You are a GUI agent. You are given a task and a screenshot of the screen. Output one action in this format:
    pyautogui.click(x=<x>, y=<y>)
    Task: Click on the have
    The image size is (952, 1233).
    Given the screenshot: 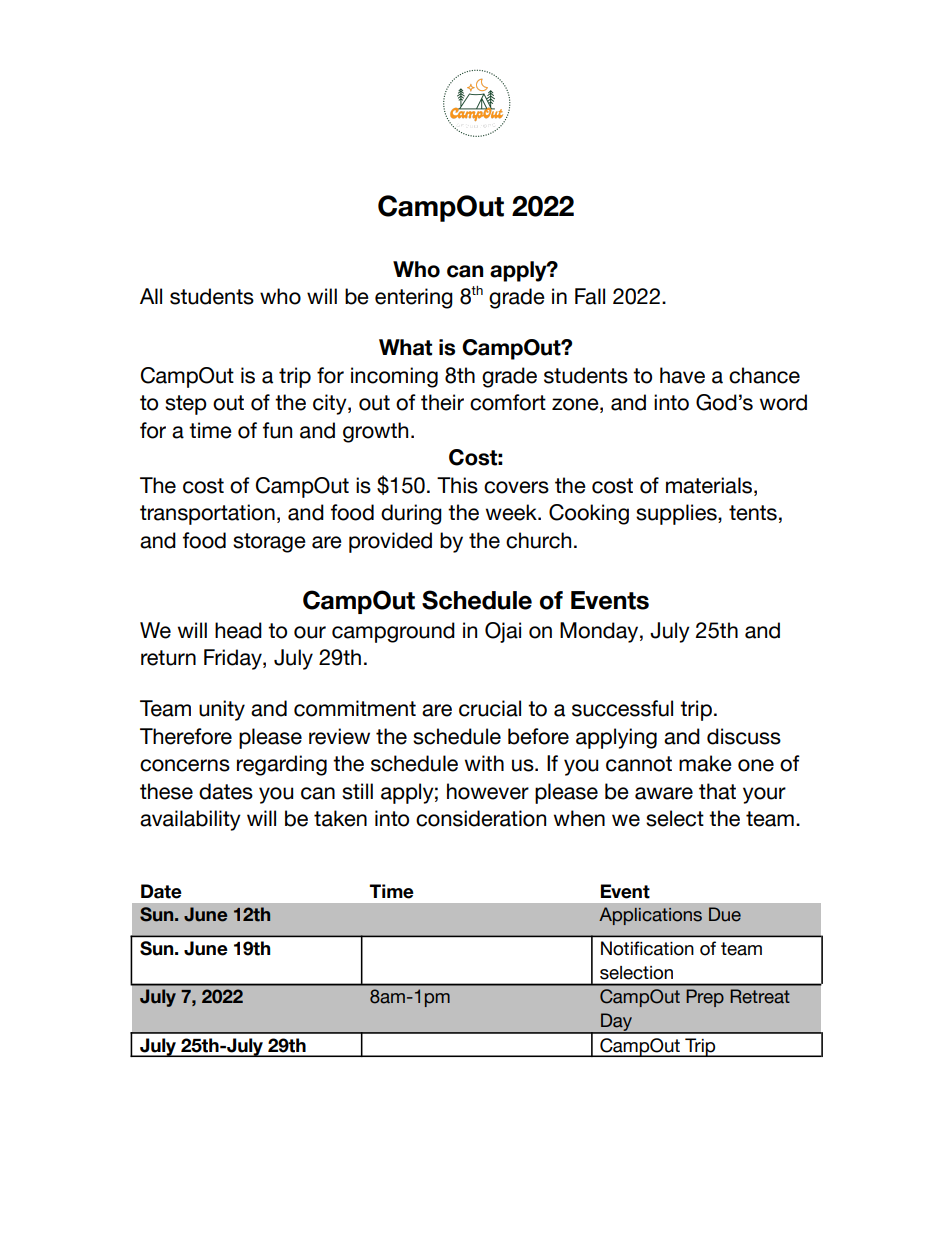 What is the action you would take?
    pyautogui.click(x=682, y=375)
